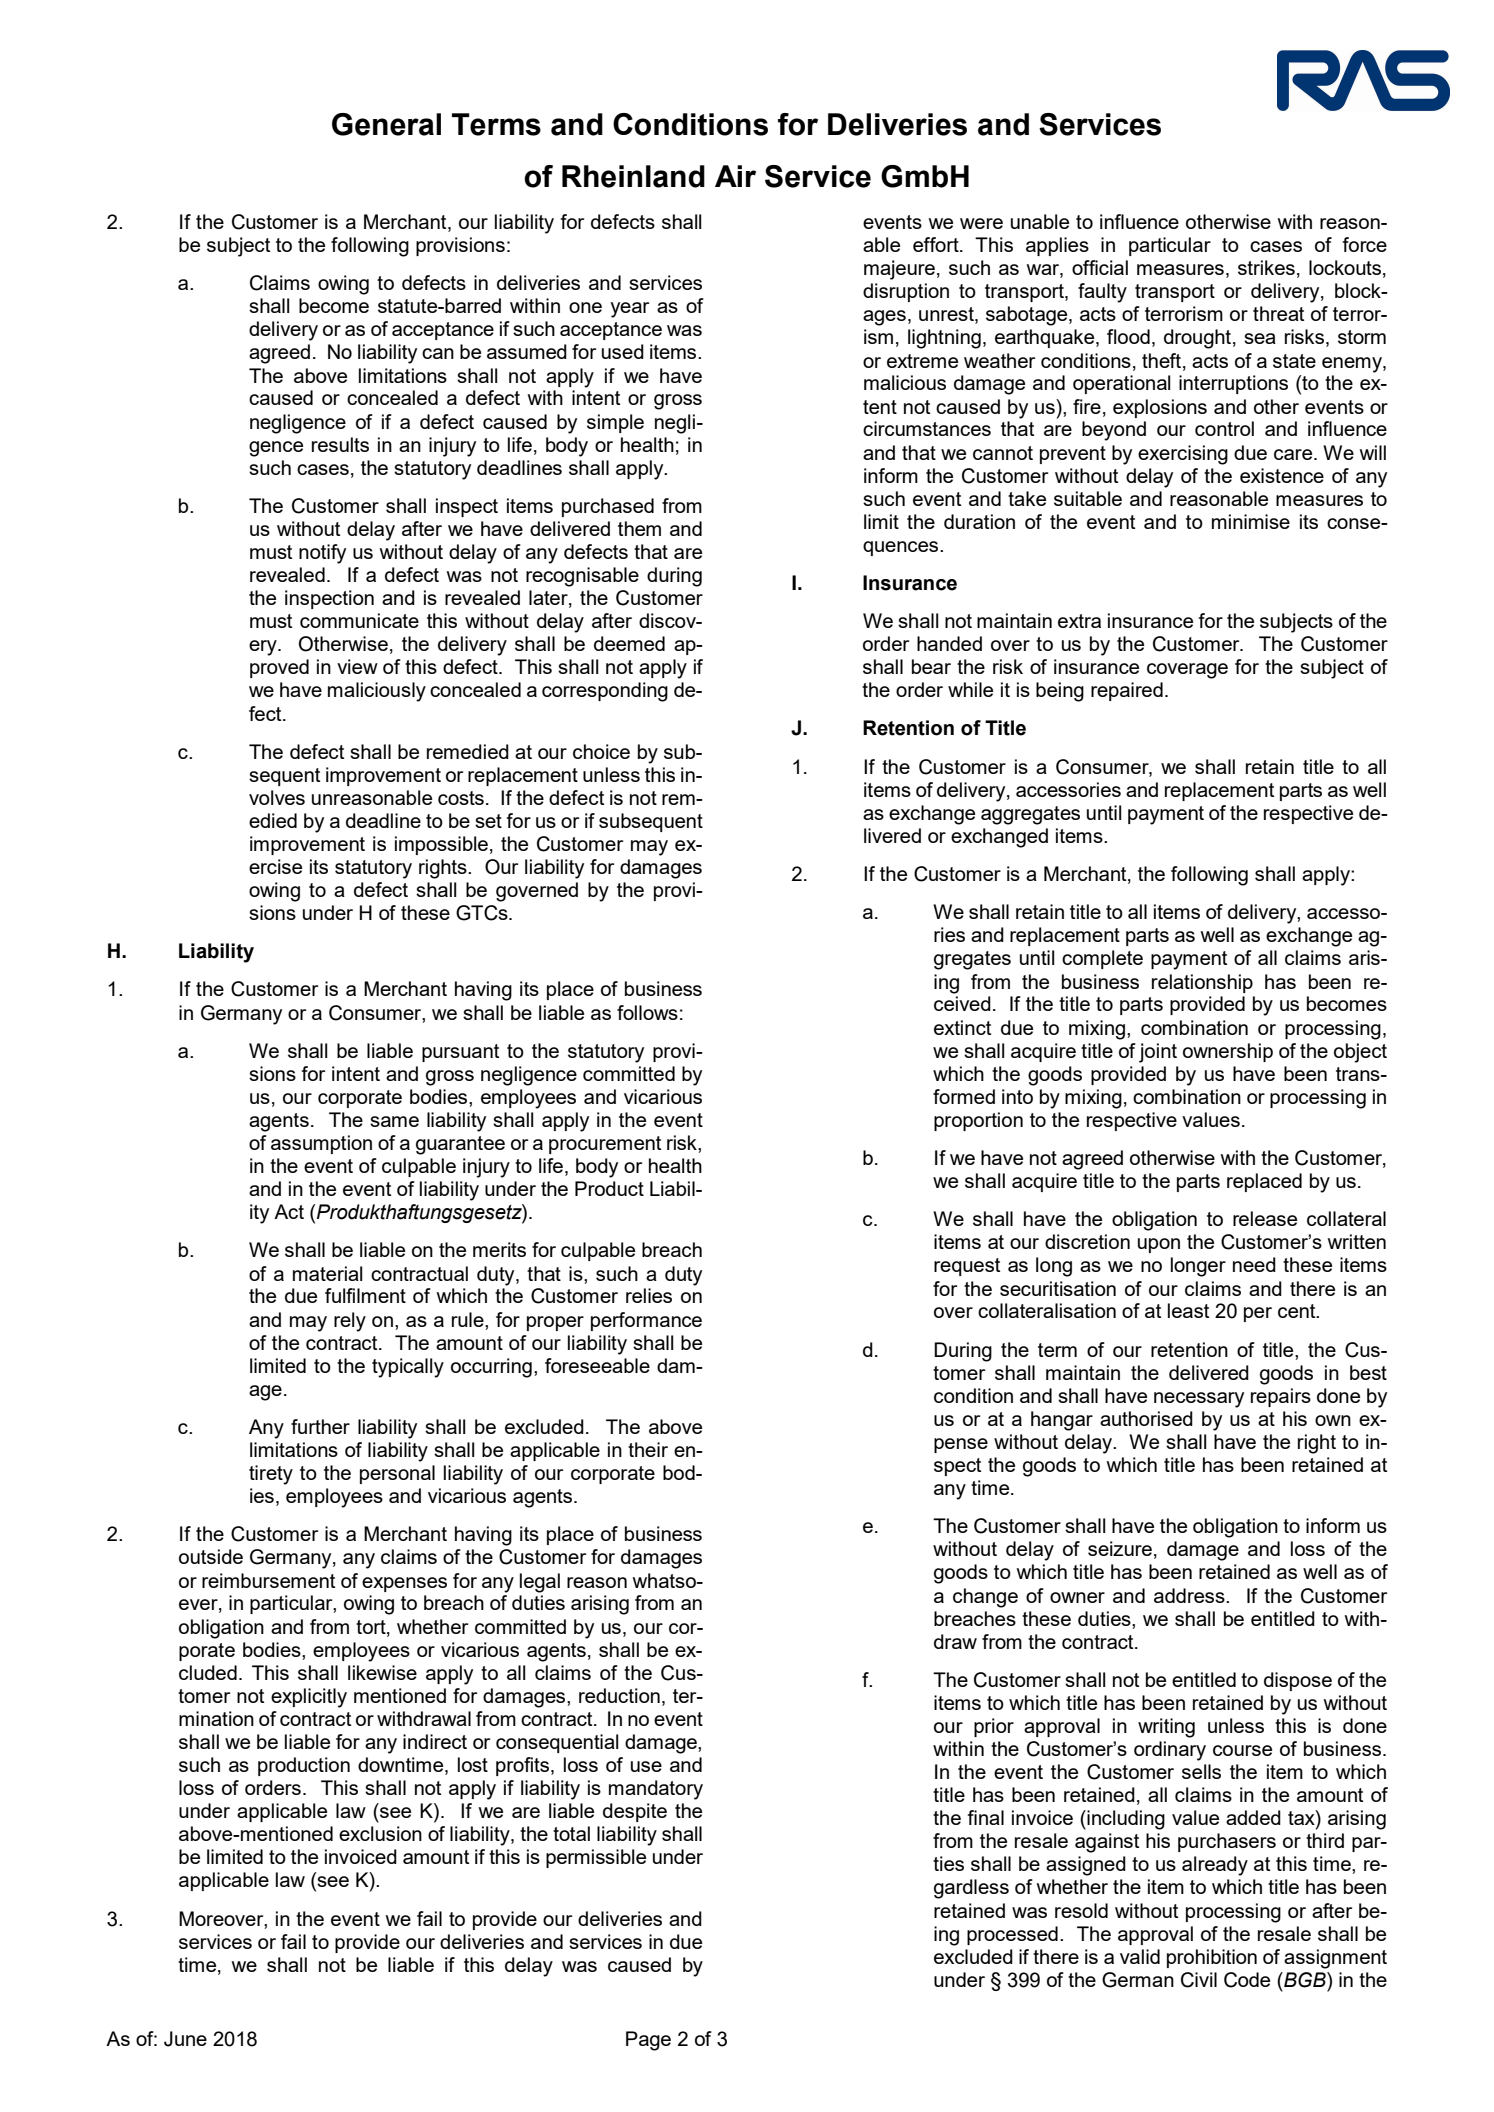 This document has height=2112, width=1494. Describe the element at coordinates (185, 2039) in the document. I see `June` at that location.
